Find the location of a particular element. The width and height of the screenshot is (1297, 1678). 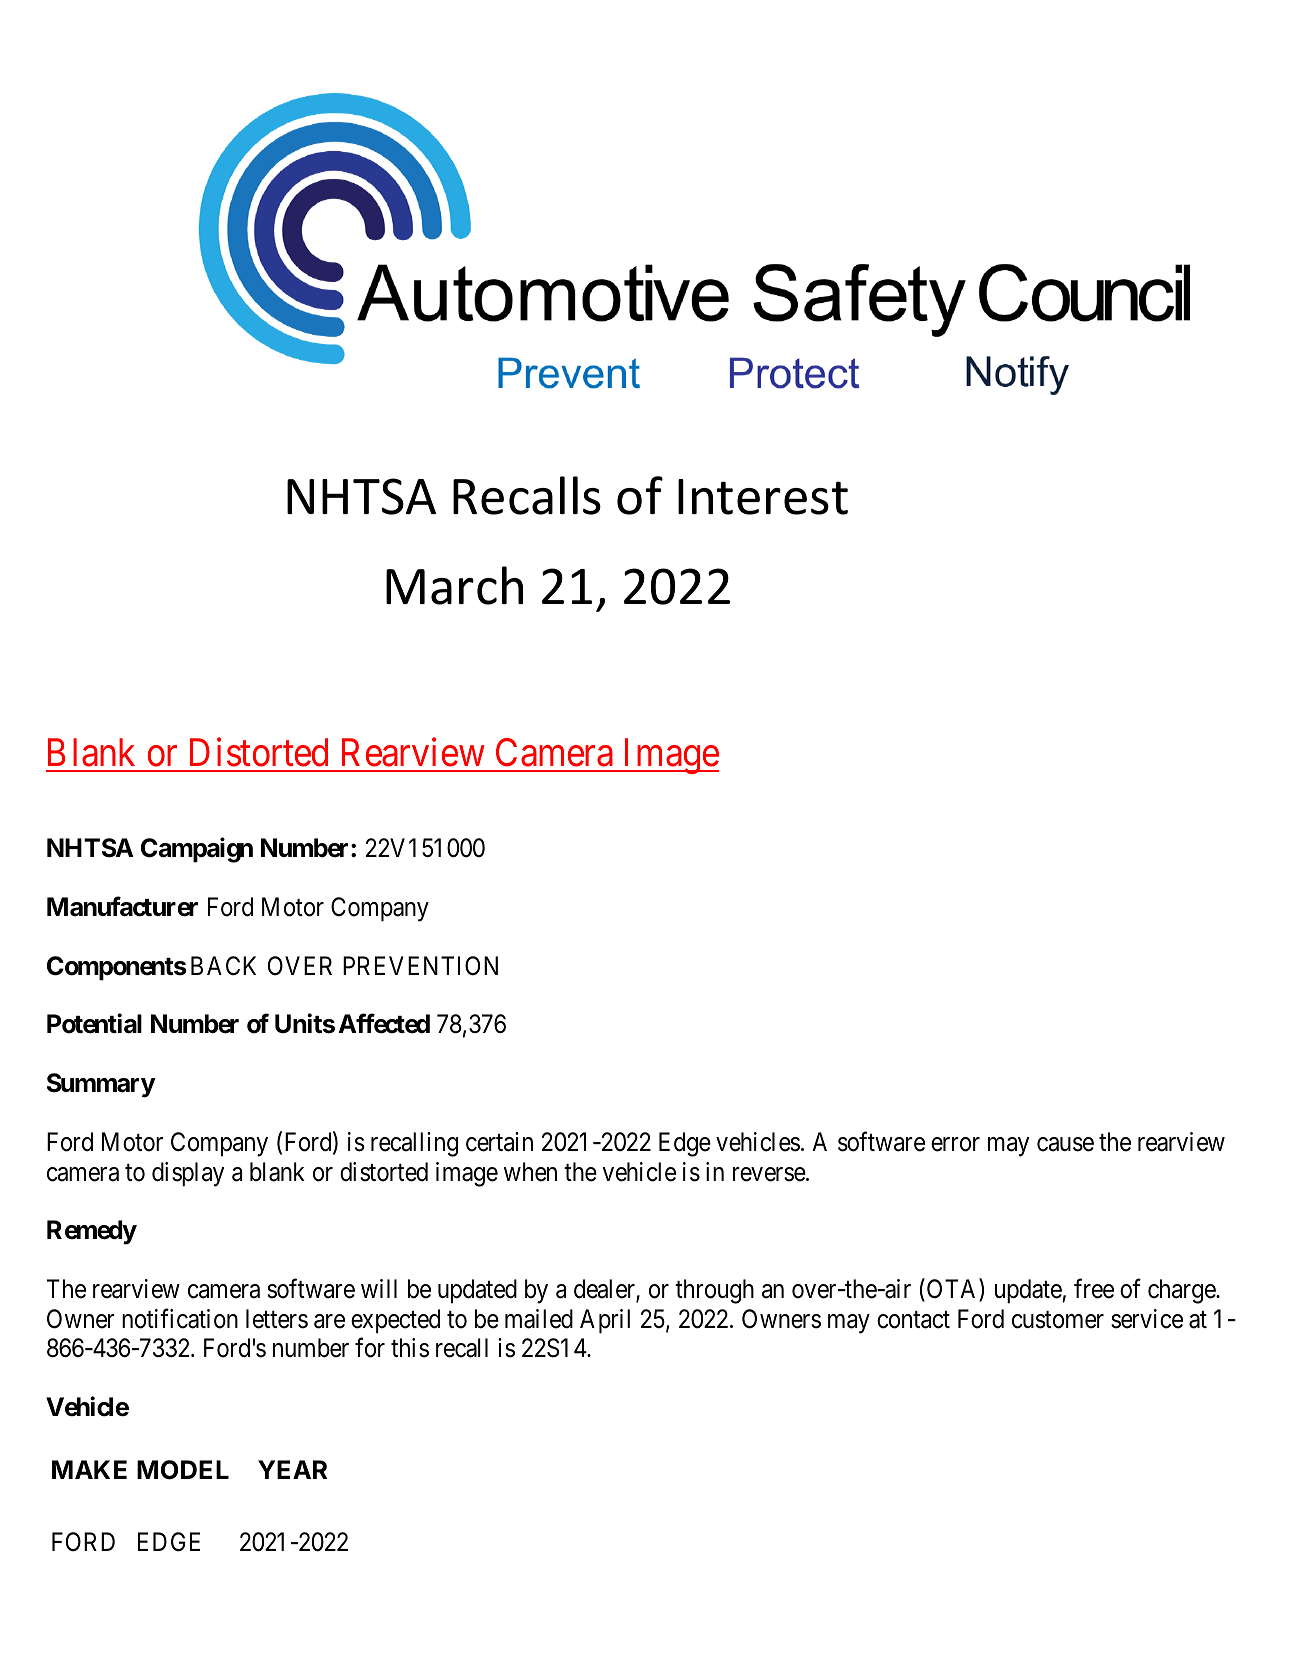

April is located at coordinates (605, 1321).
